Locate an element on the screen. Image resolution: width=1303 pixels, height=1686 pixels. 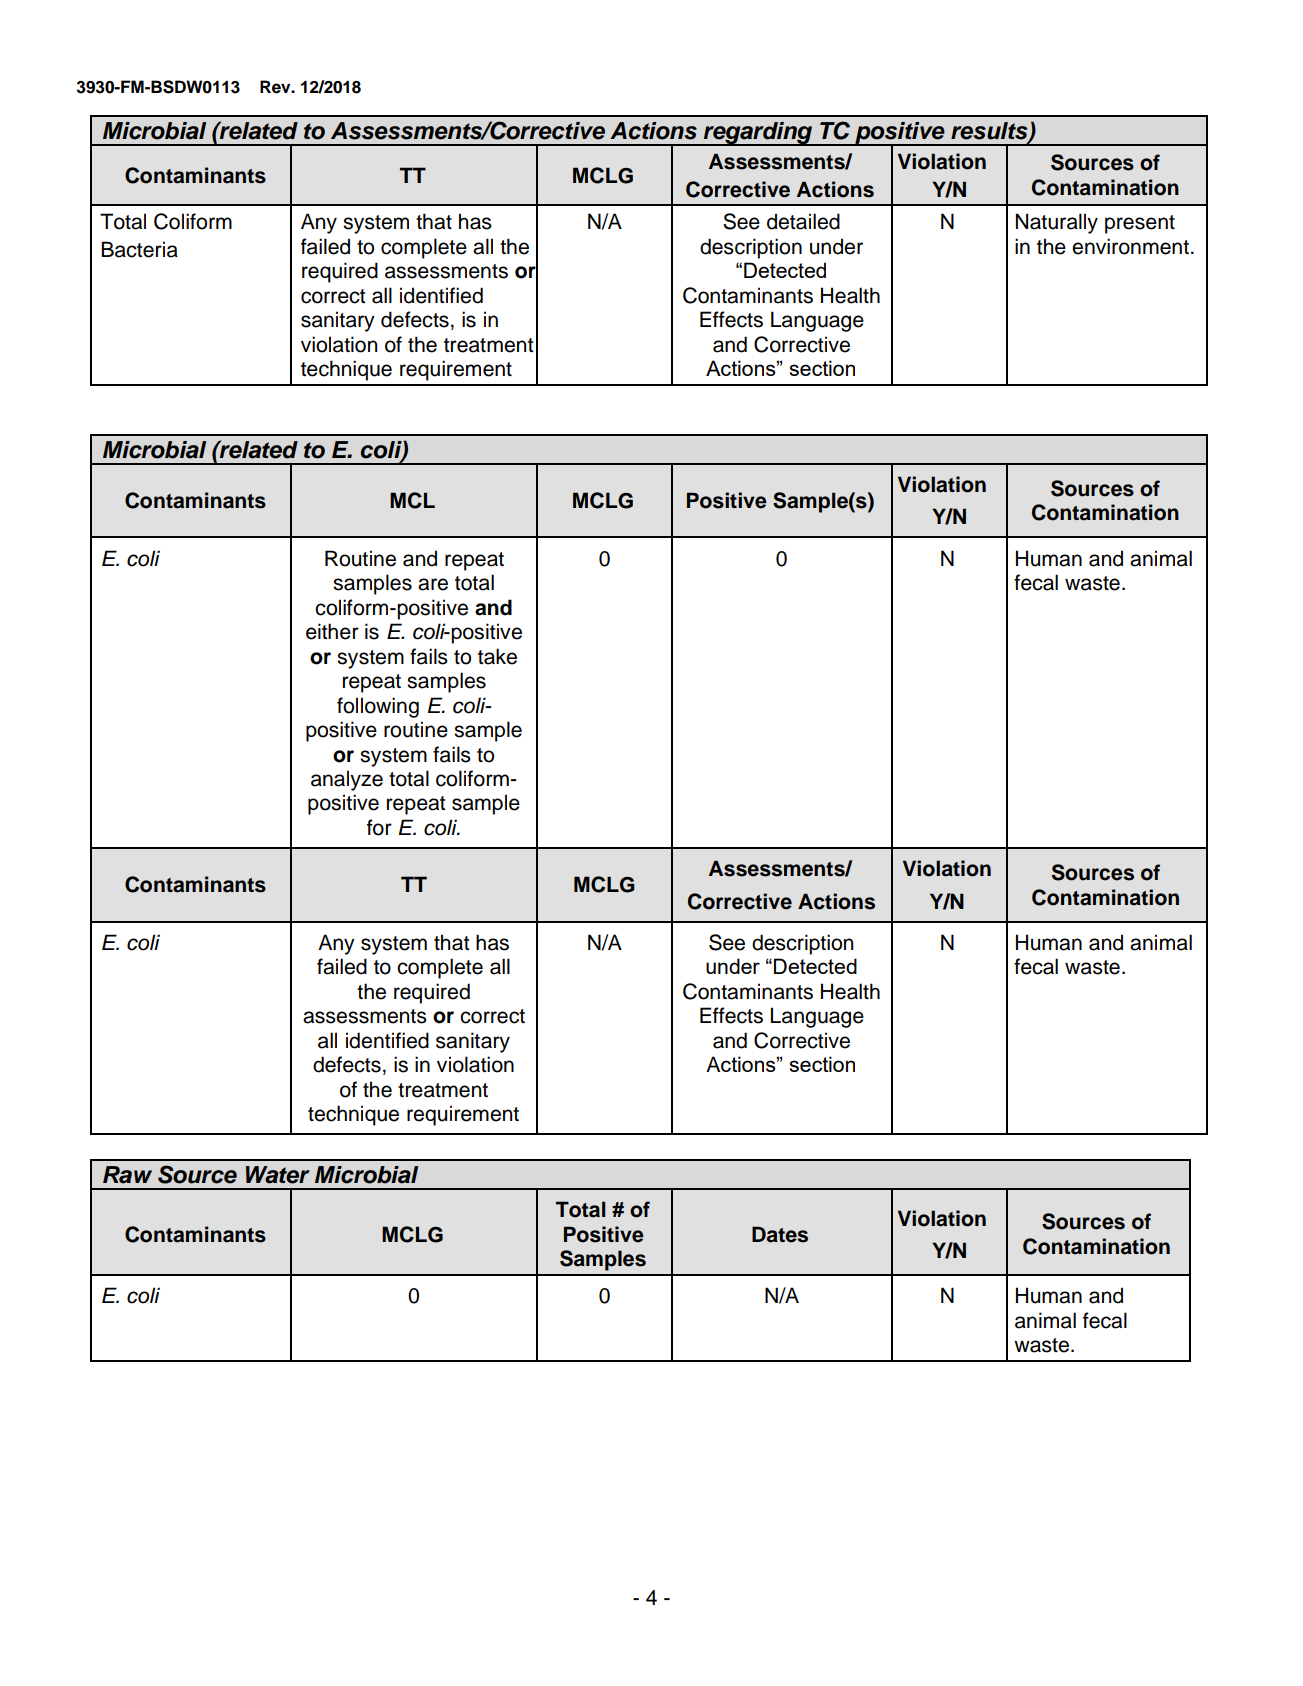
Dates is located at coordinates (780, 1234).
